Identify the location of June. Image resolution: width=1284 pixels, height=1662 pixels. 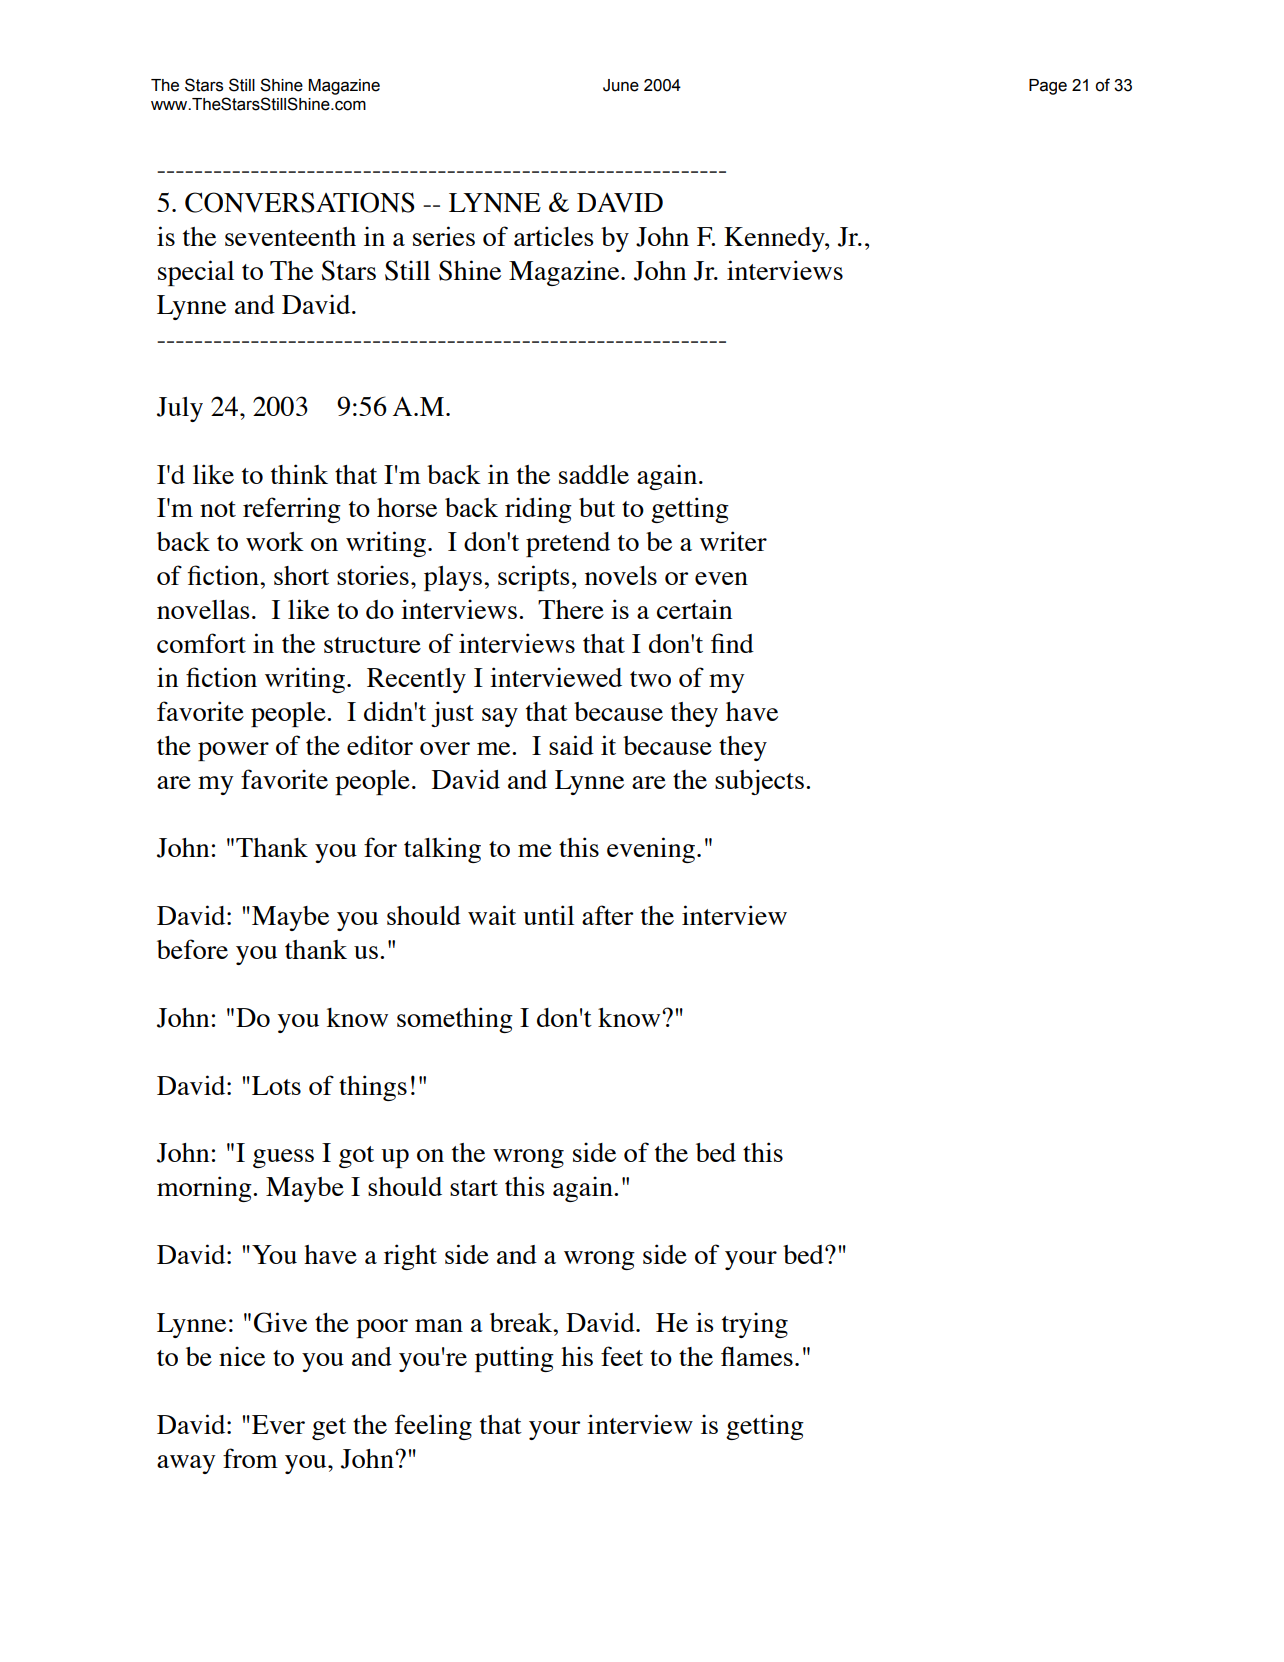
(621, 85).
